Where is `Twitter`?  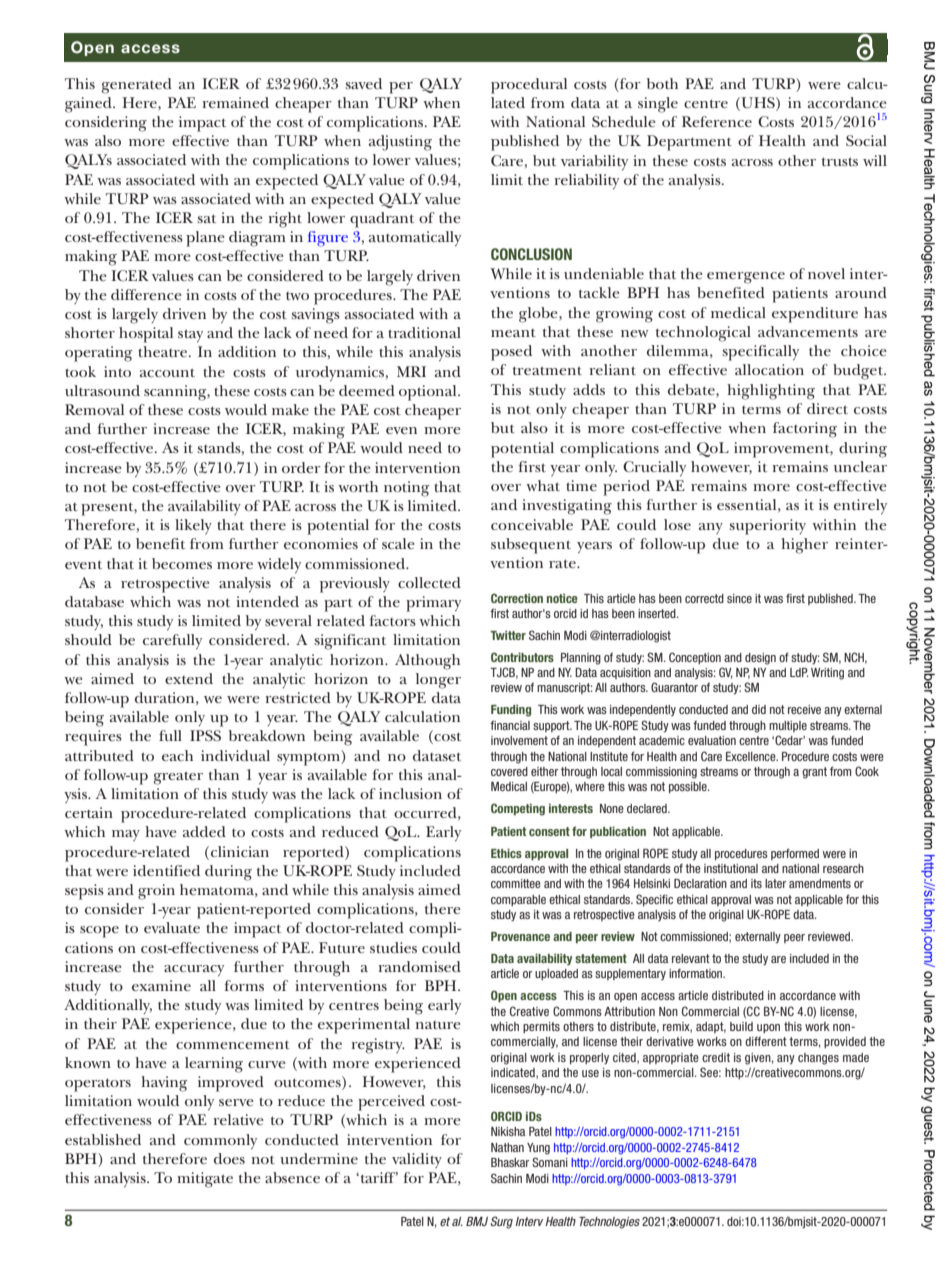
Twitter is located at coordinates (508, 635).
